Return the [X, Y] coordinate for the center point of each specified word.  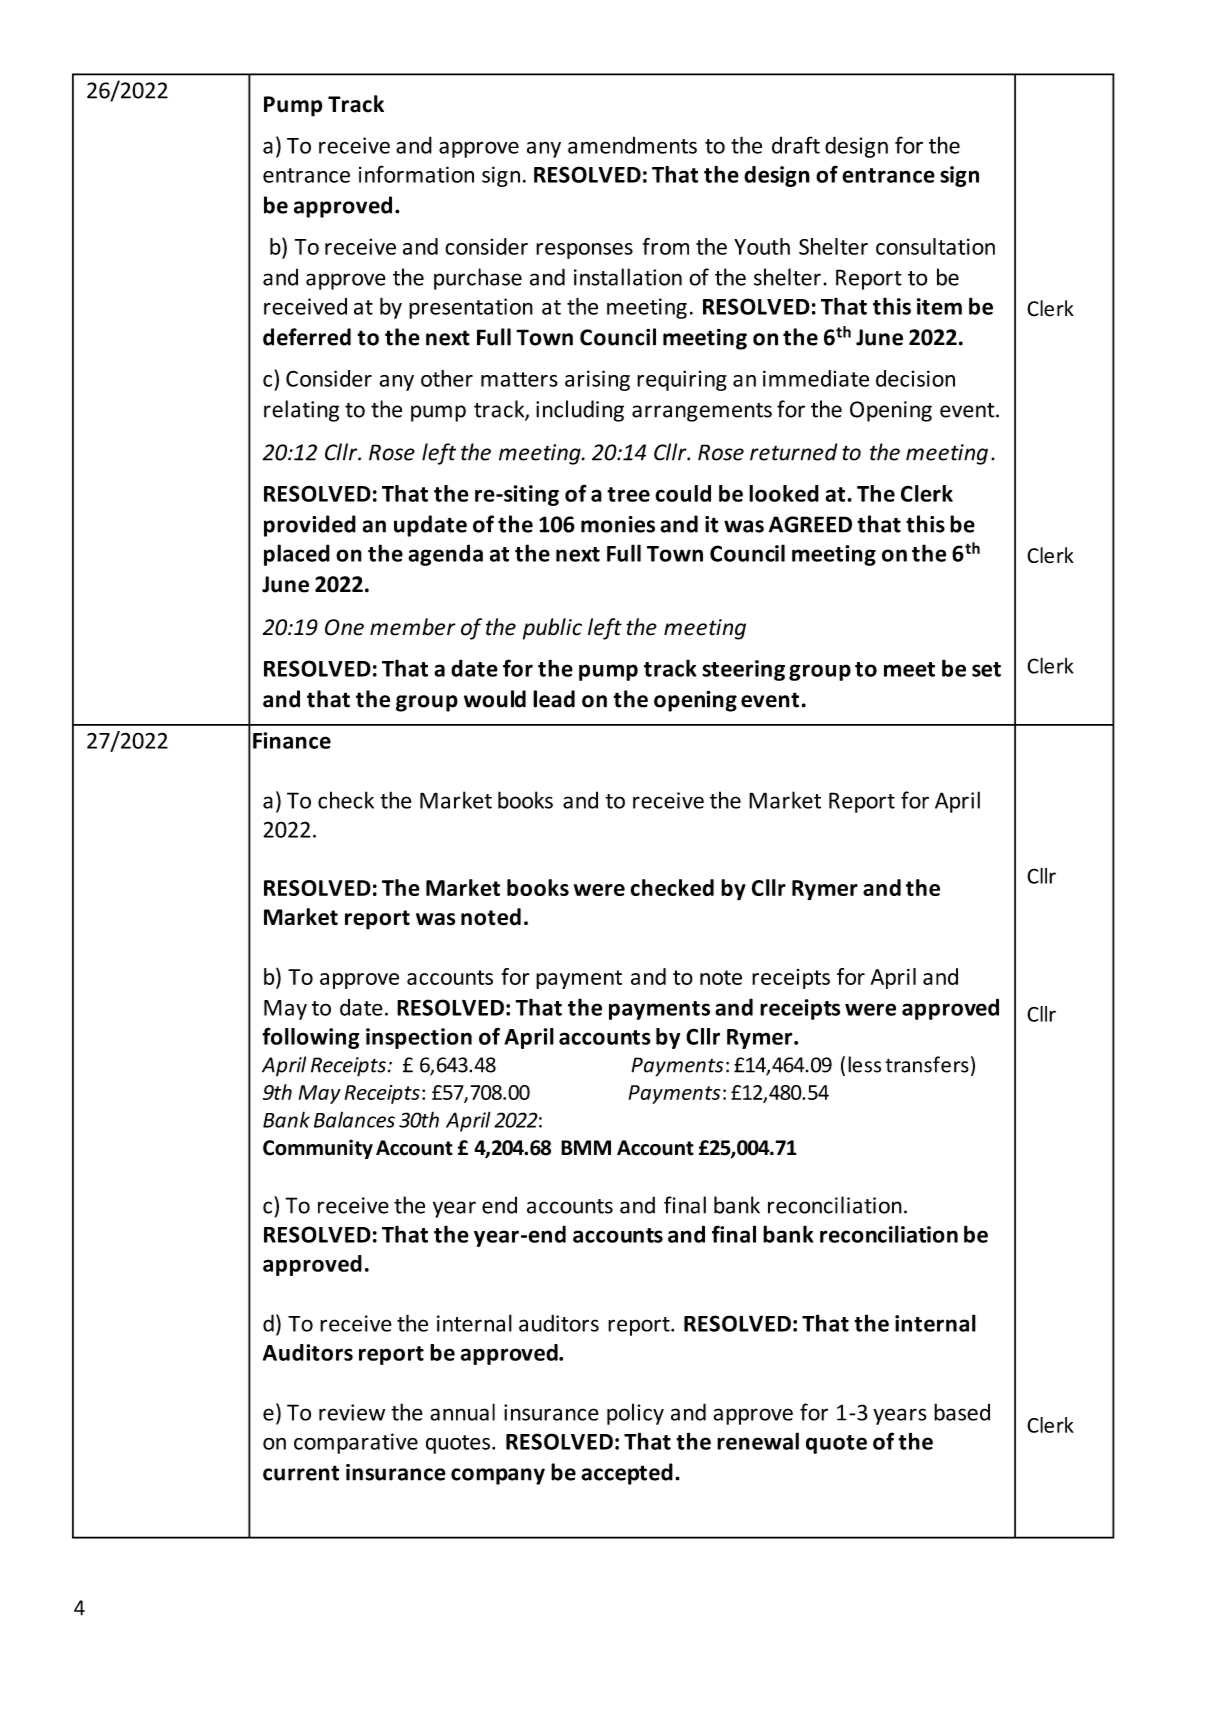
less [864, 1064]
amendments [632, 145]
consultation [935, 246]
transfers [927, 1064]
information [416, 174]
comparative [356, 1443]
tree [628, 494]
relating [301, 411]
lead [554, 699]
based [962, 1412]
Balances [354, 1120]
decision [915, 378]
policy [635, 1414]
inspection [419, 1038]
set [986, 669]
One [344, 627]
